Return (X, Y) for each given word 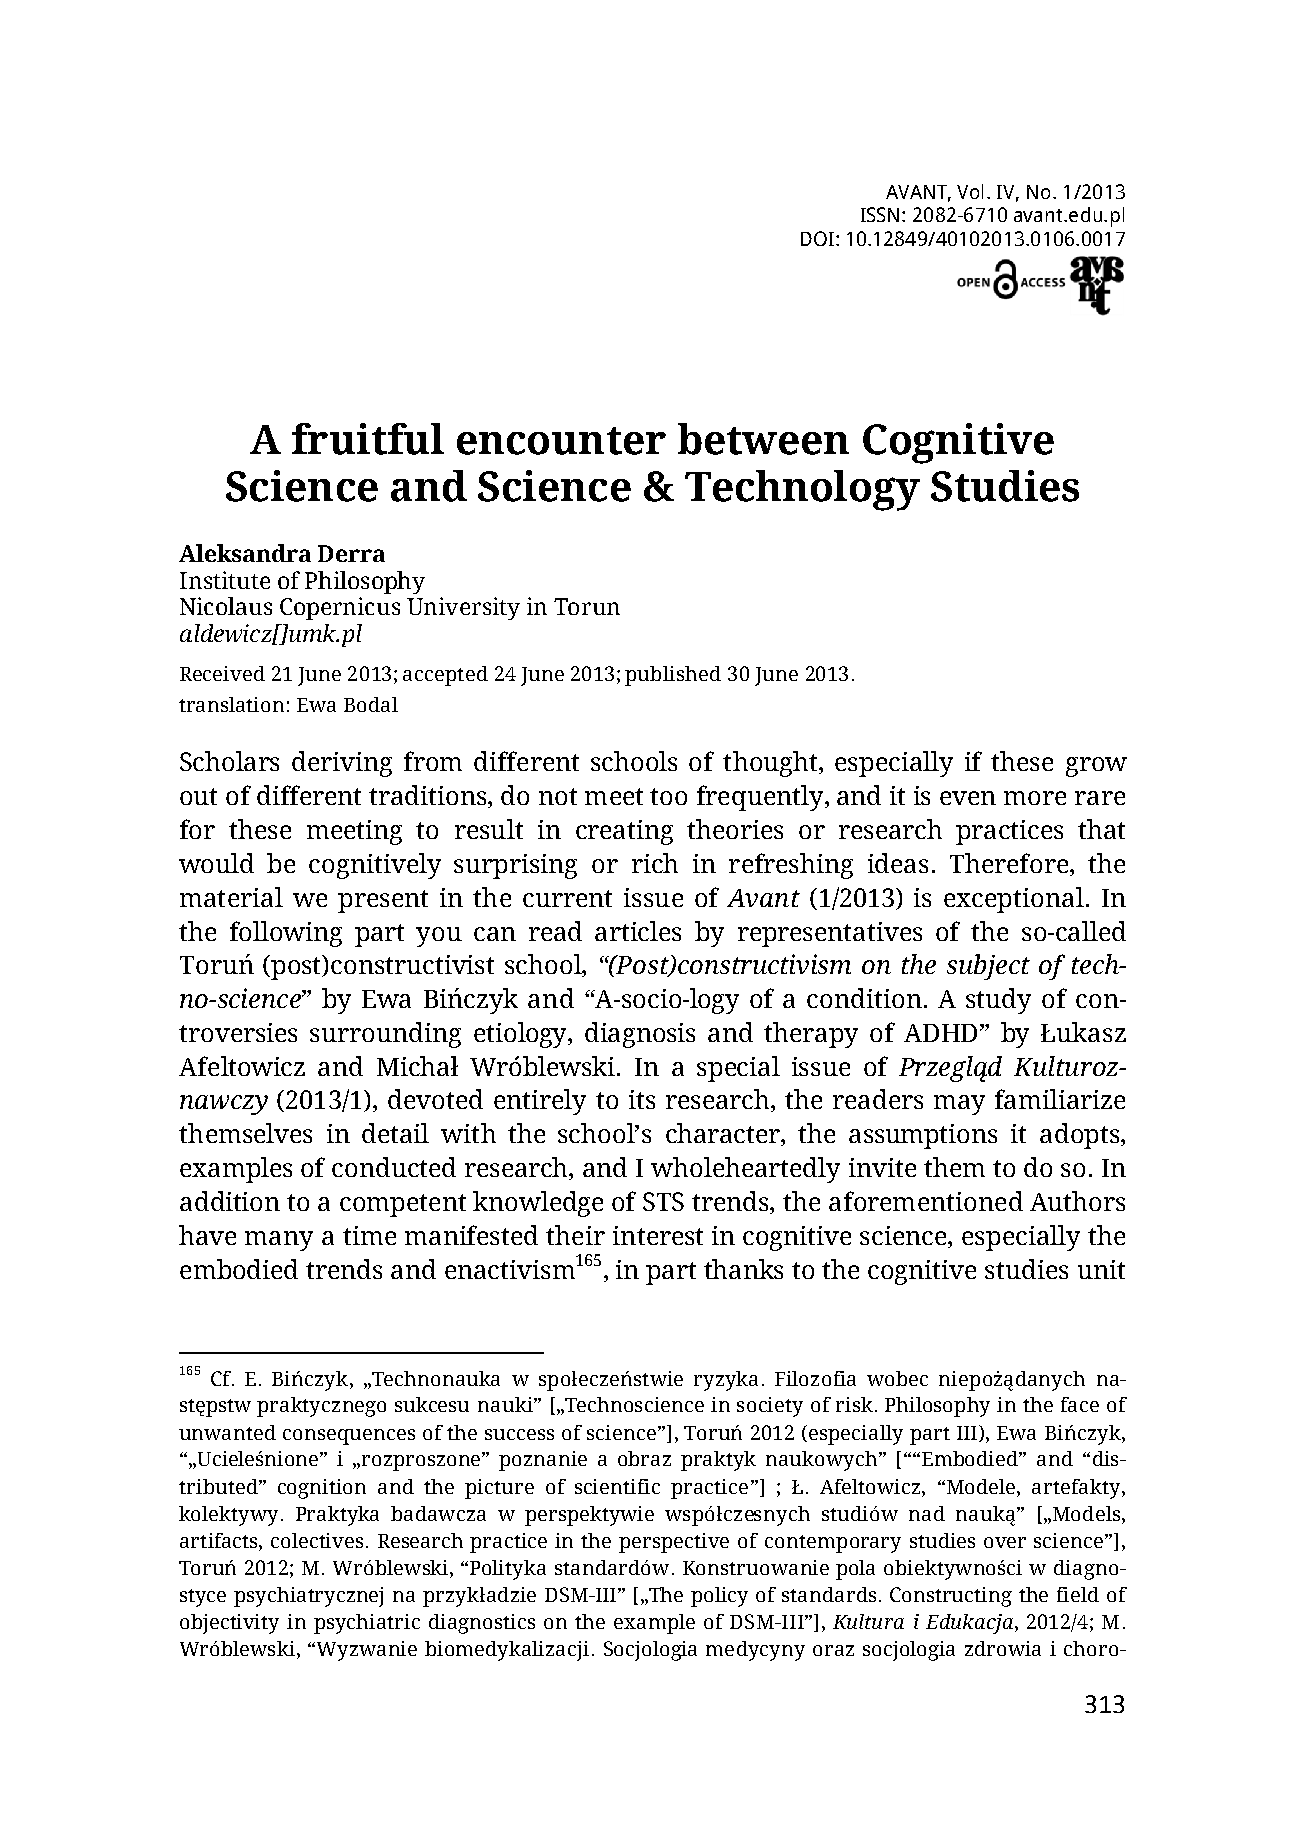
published (673, 676)
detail (395, 1133)
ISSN (880, 214)
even (968, 798)
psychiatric (367, 1624)
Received (222, 673)
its (642, 1099)
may (959, 1105)
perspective (674, 1543)
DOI (819, 238)
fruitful (368, 439)
